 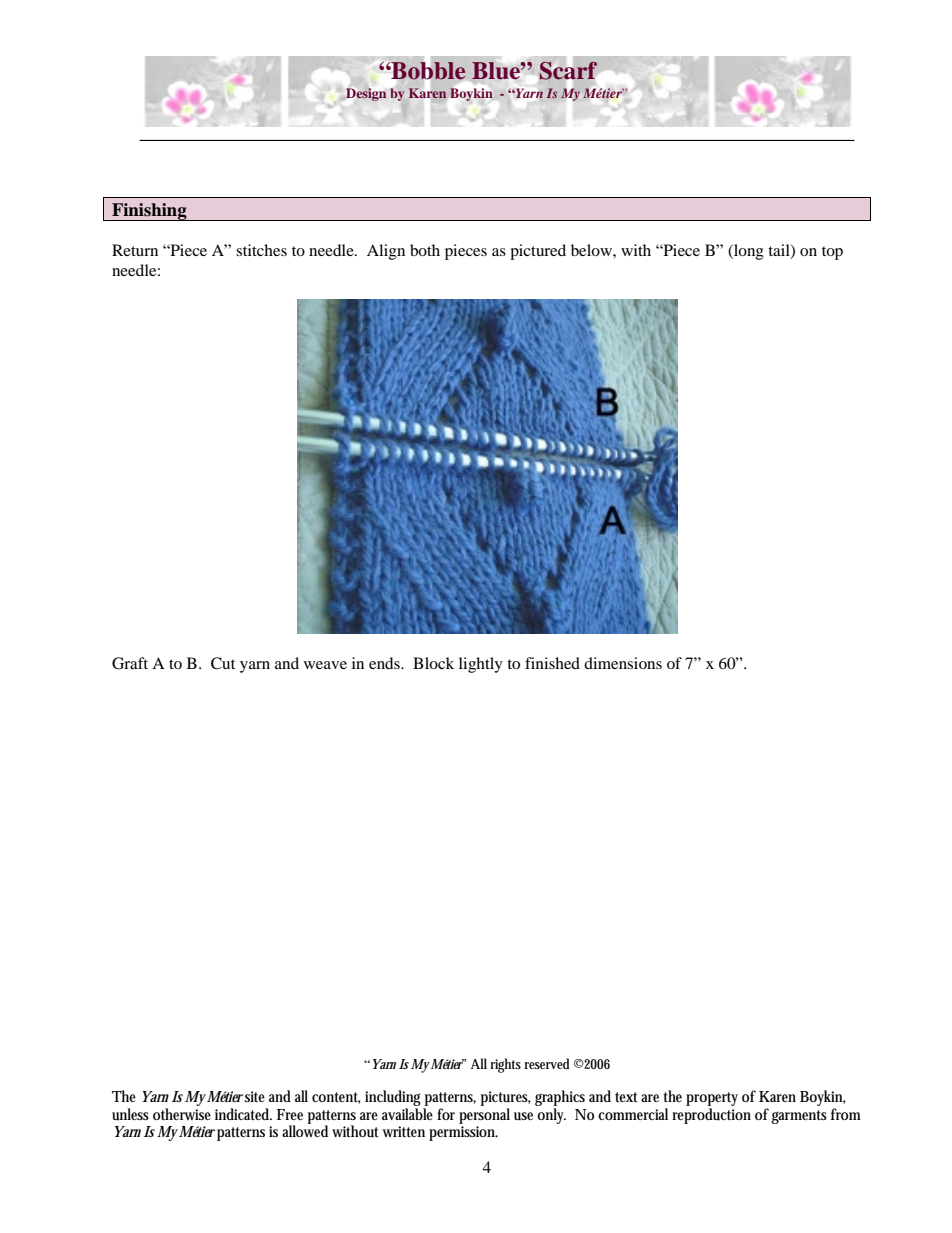 I want to click on garments, so click(x=799, y=1117).
